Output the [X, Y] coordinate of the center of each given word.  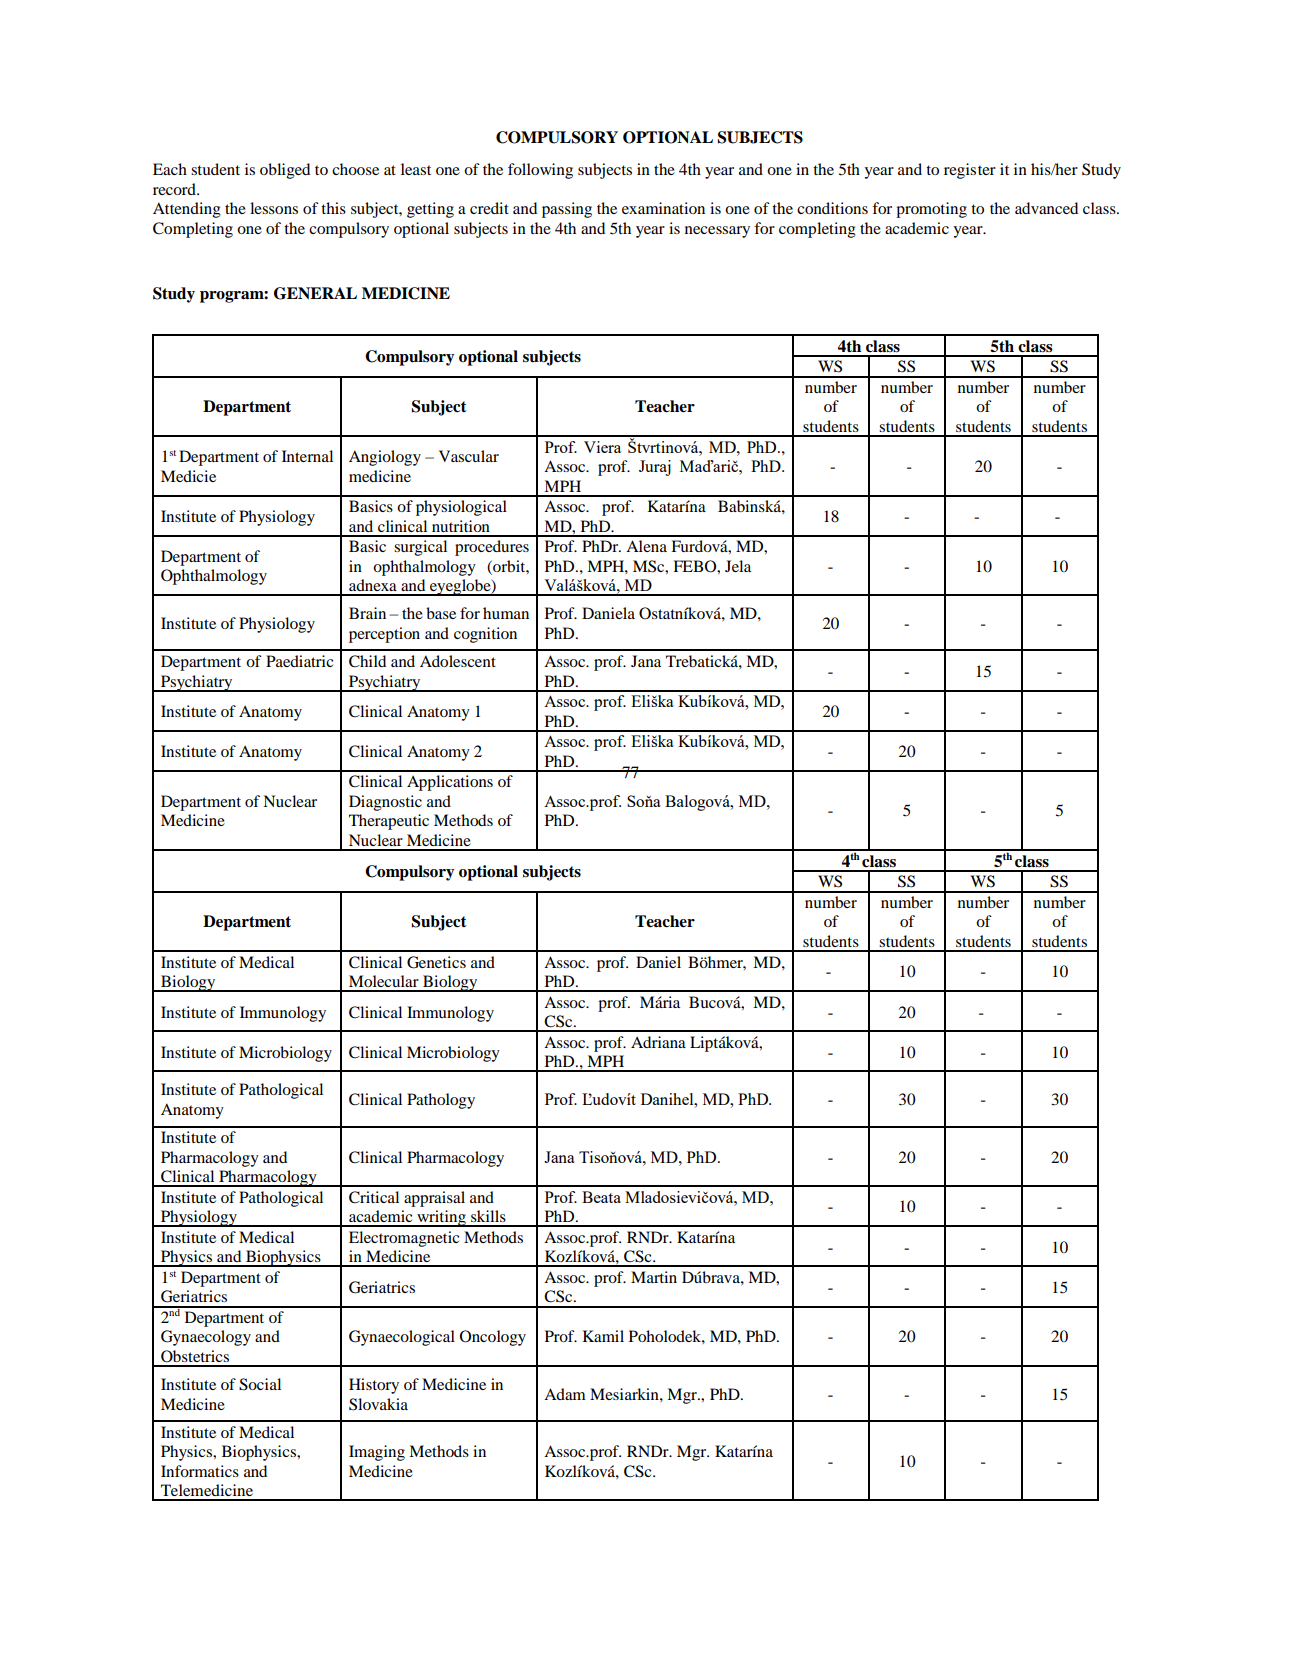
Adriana [658, 1042]
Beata [601, 1197]
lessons [274, 208]
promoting [931, 210]
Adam [565, 1394]
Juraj [655, 468]
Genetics [436, 962]
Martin [654, 1277]
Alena [646, 546]
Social [260, 1384]
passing [567, 210]
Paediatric [299, 661]
